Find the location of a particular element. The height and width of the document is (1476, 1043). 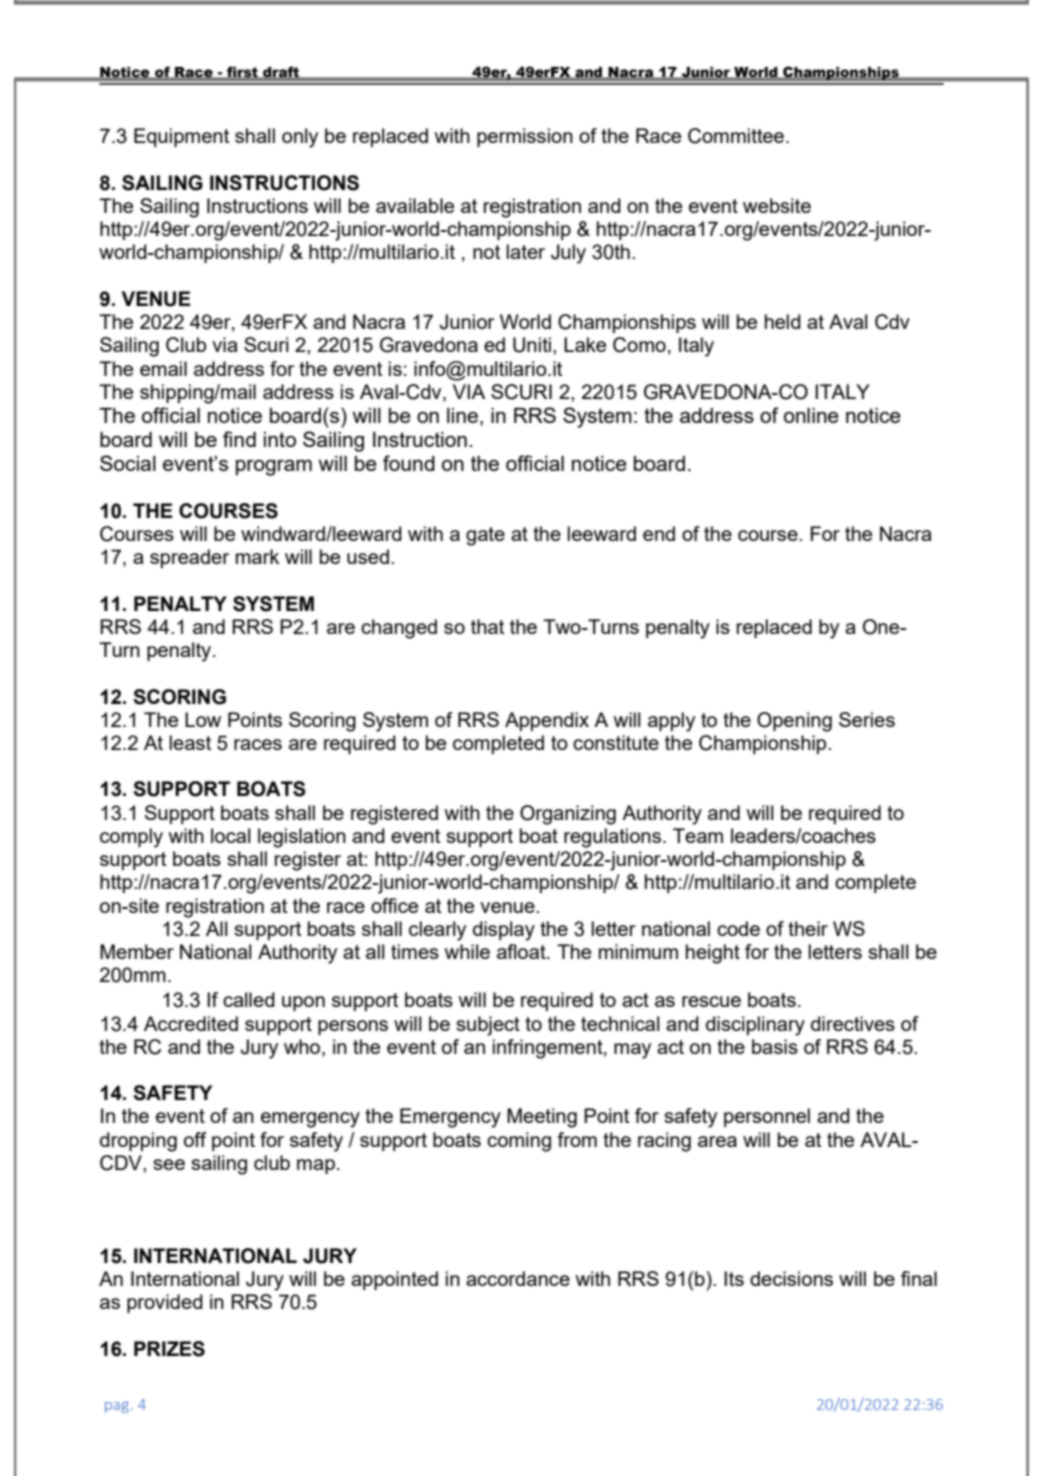

Equipment is located at coordinates (181, 137).
